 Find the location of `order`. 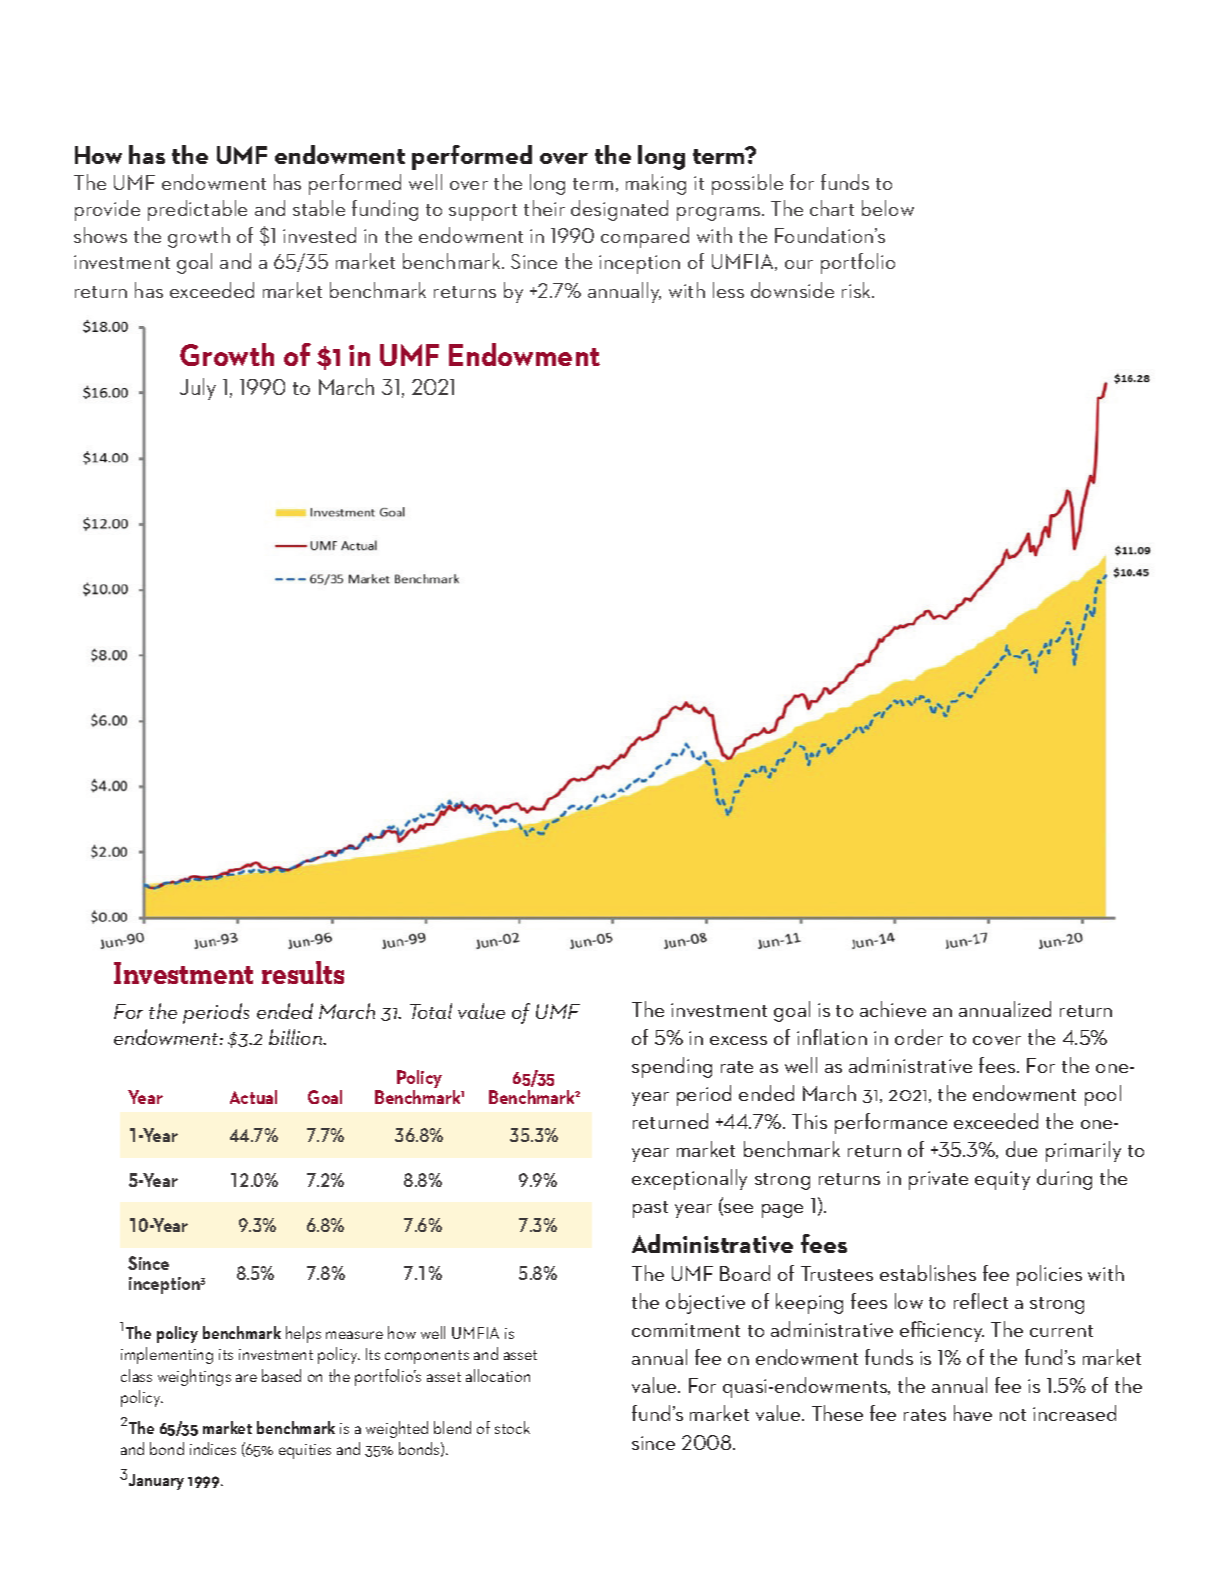

order is located at coordinates (919, 1037).
